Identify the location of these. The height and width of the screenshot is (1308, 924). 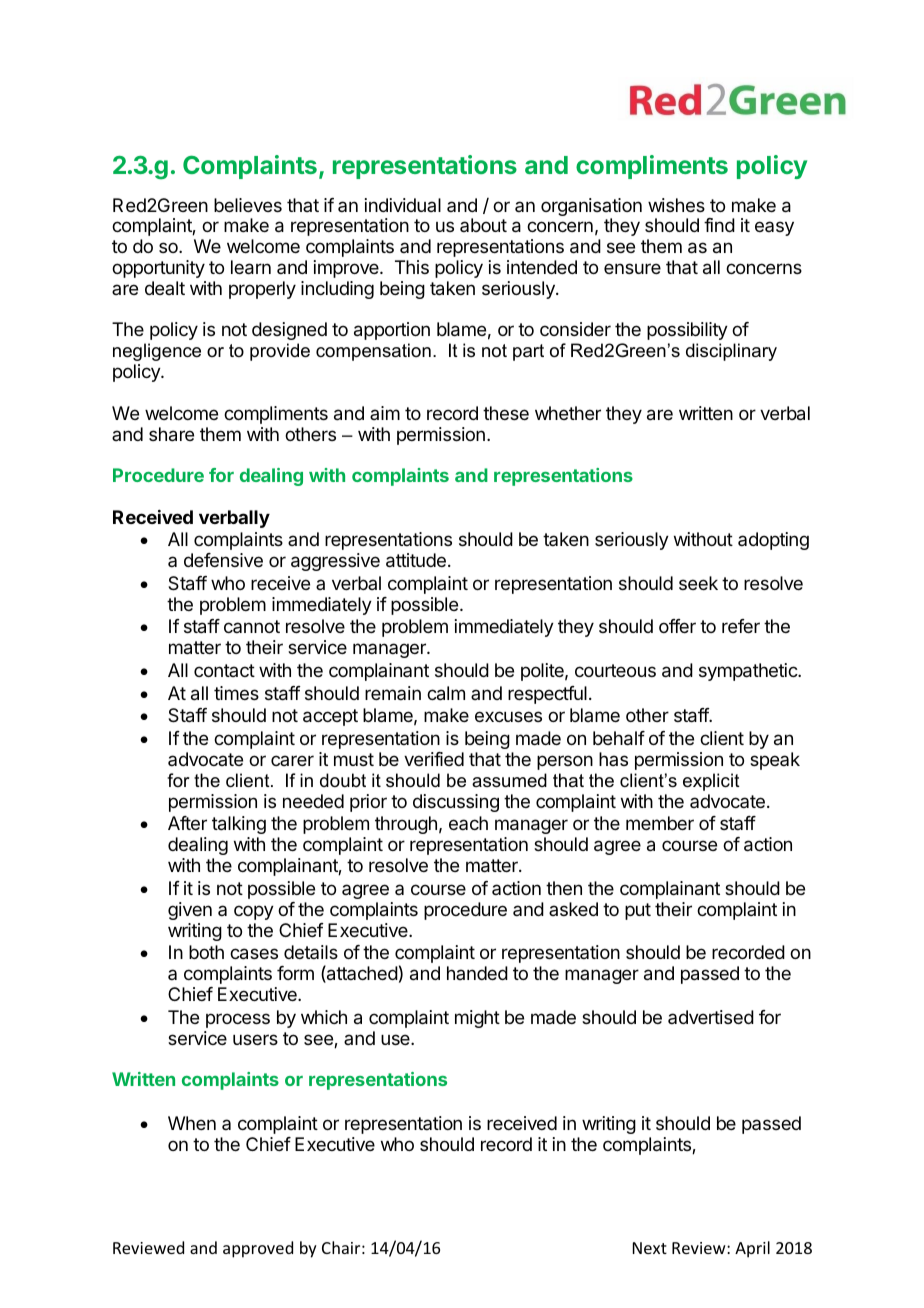
(506, 413).
